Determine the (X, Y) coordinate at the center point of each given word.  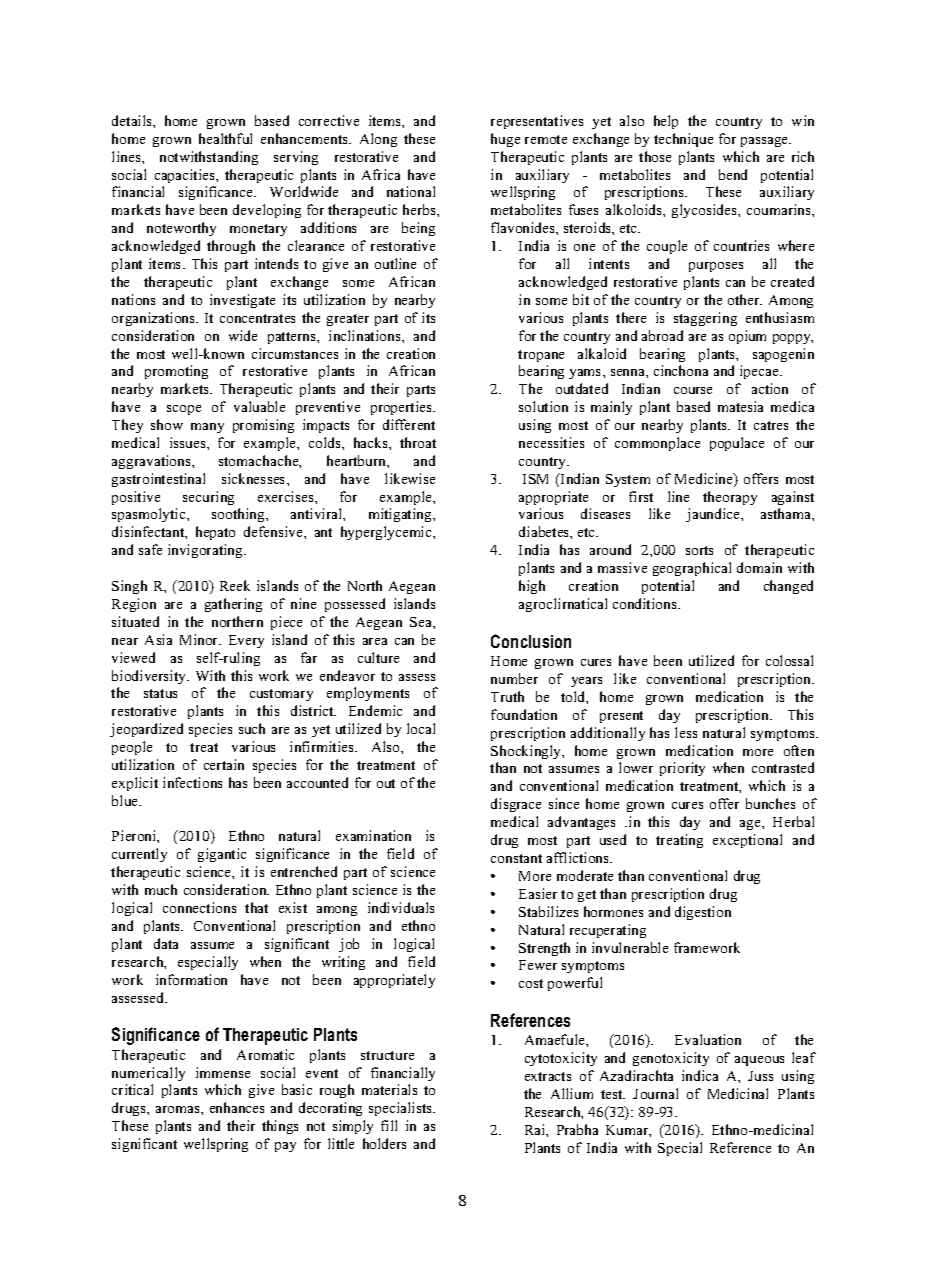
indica (700, 1075)
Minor (200, 639)
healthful (225, 138)
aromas (179, 1109)
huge (505, 140)
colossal (789, 660)
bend (733, 174)
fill (389, 1125)
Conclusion (531, 641)
